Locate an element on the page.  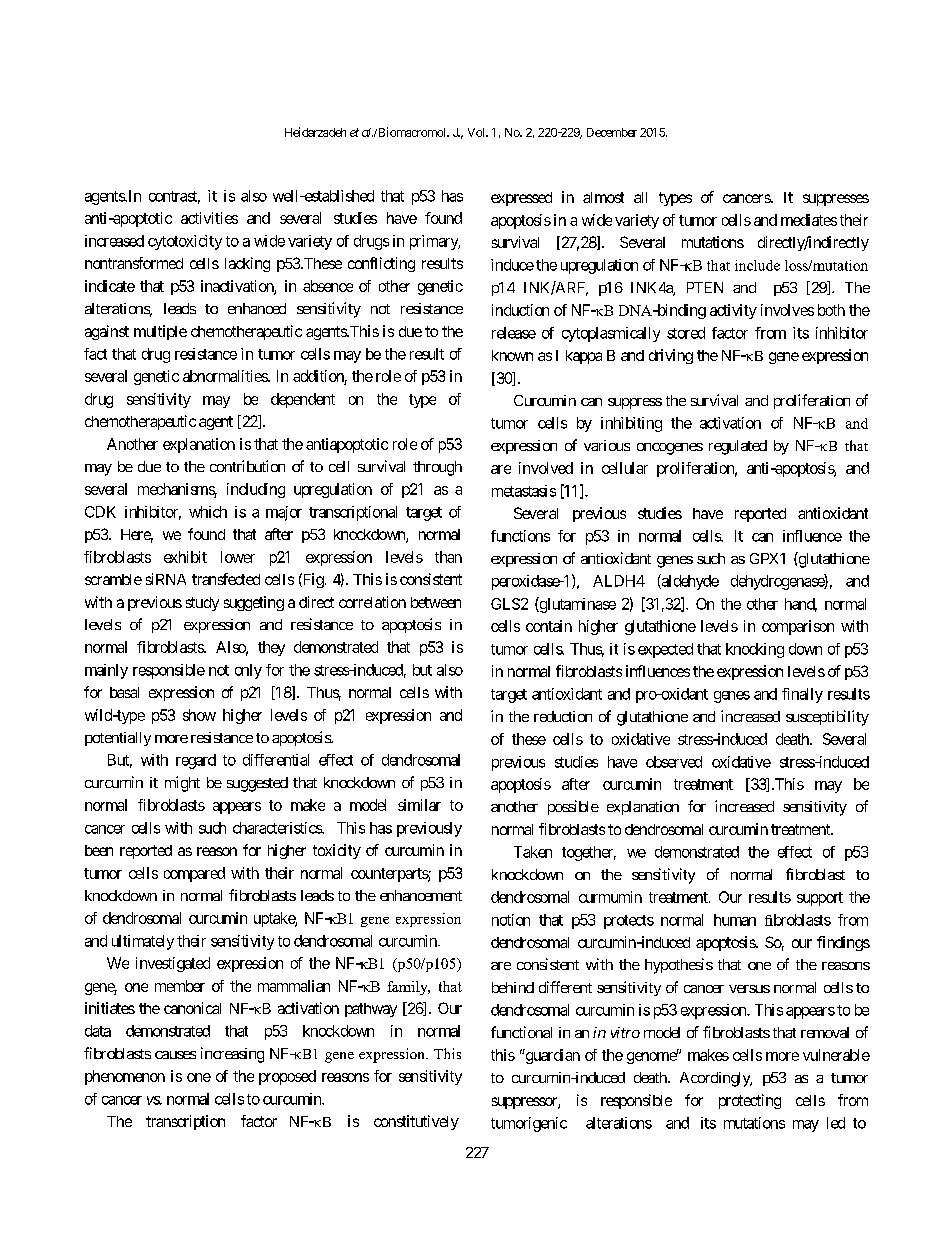
December is located at coordinates (612, 132).
